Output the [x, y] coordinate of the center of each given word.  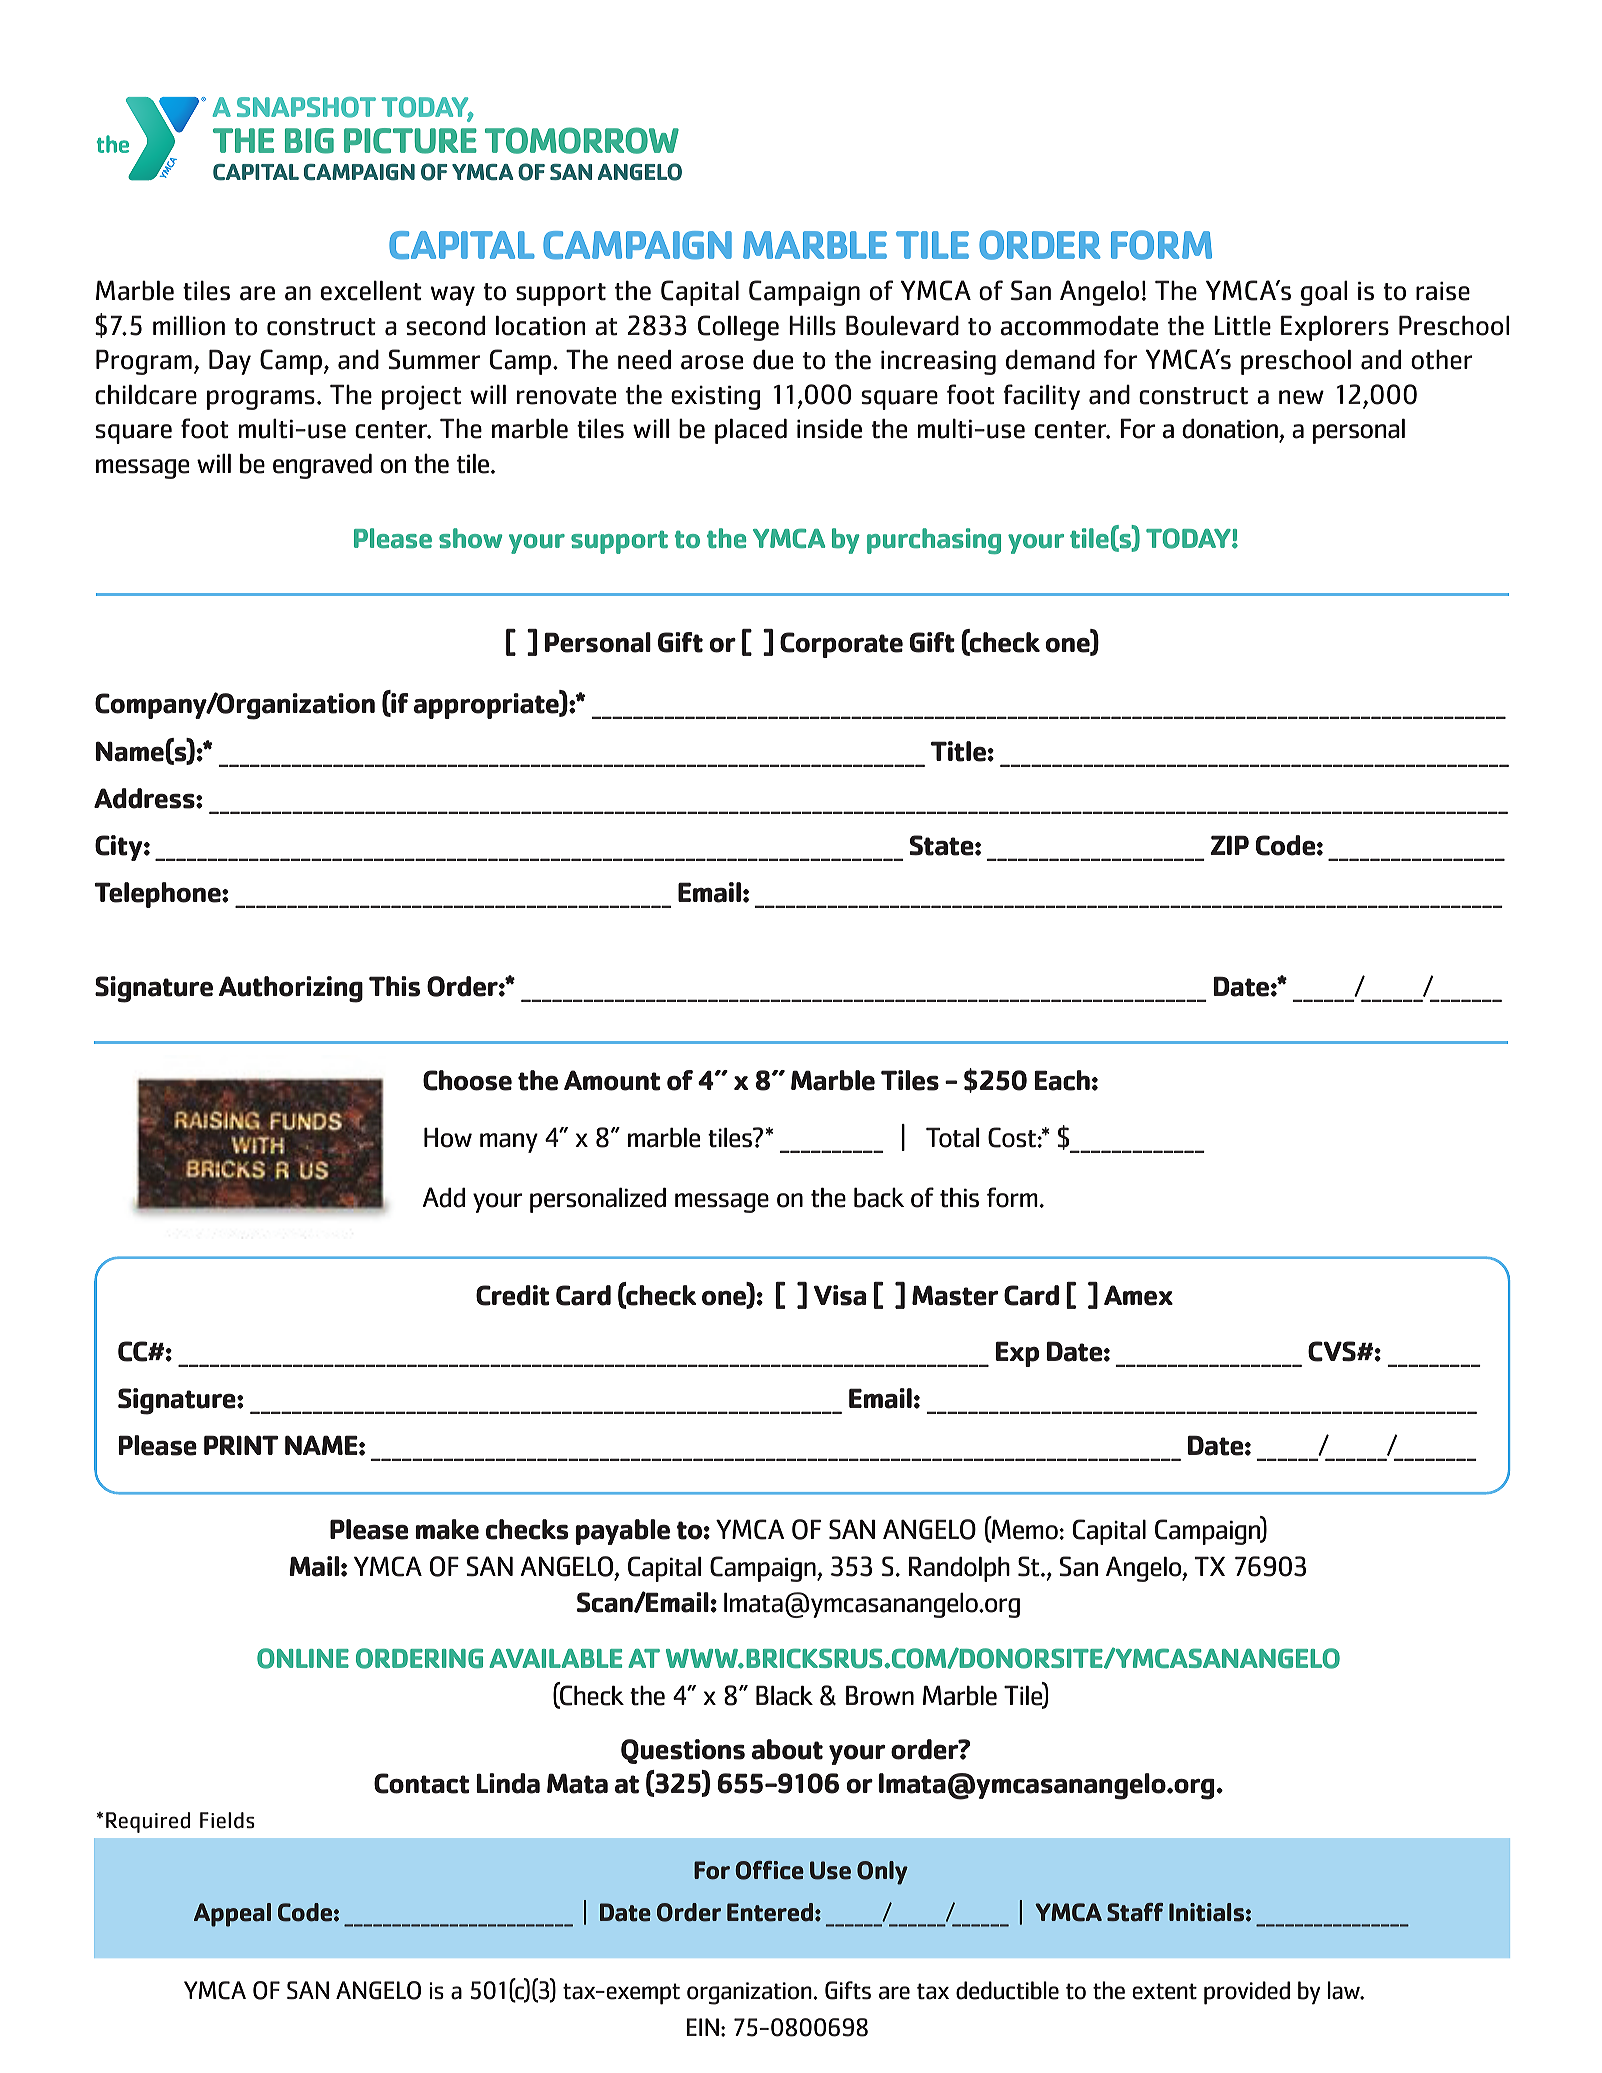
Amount [612, 1080]
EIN [703, 2027]
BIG [309, 141]
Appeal [232, 1915]
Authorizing [291, 989]
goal [1324, 293]
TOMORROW [582, 140]
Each [1062, 1080]
